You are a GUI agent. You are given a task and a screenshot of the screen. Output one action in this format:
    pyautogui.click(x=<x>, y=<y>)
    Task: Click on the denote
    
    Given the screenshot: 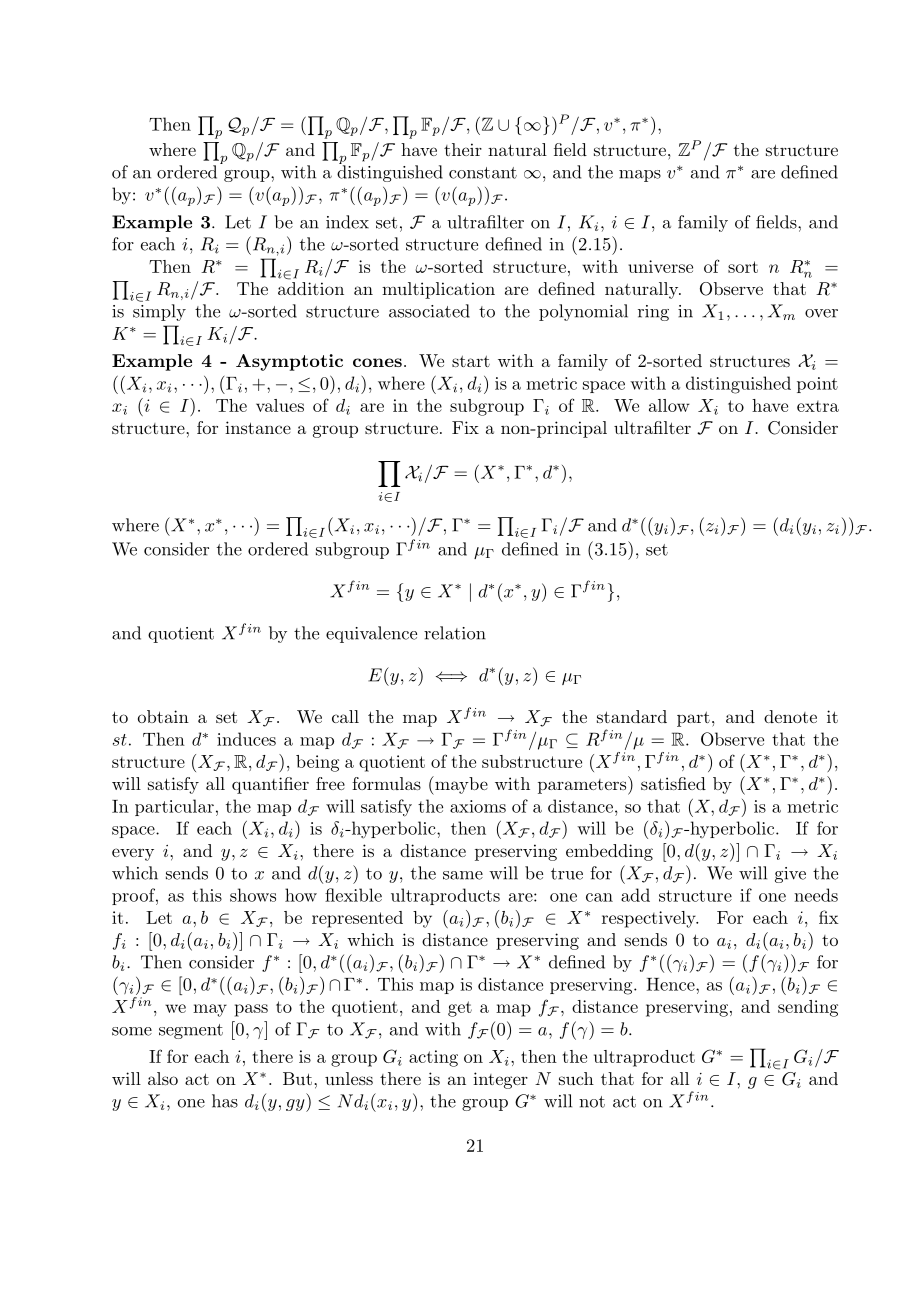 What is the action you would take?
    pyautogui.click(x=790, y=716)
